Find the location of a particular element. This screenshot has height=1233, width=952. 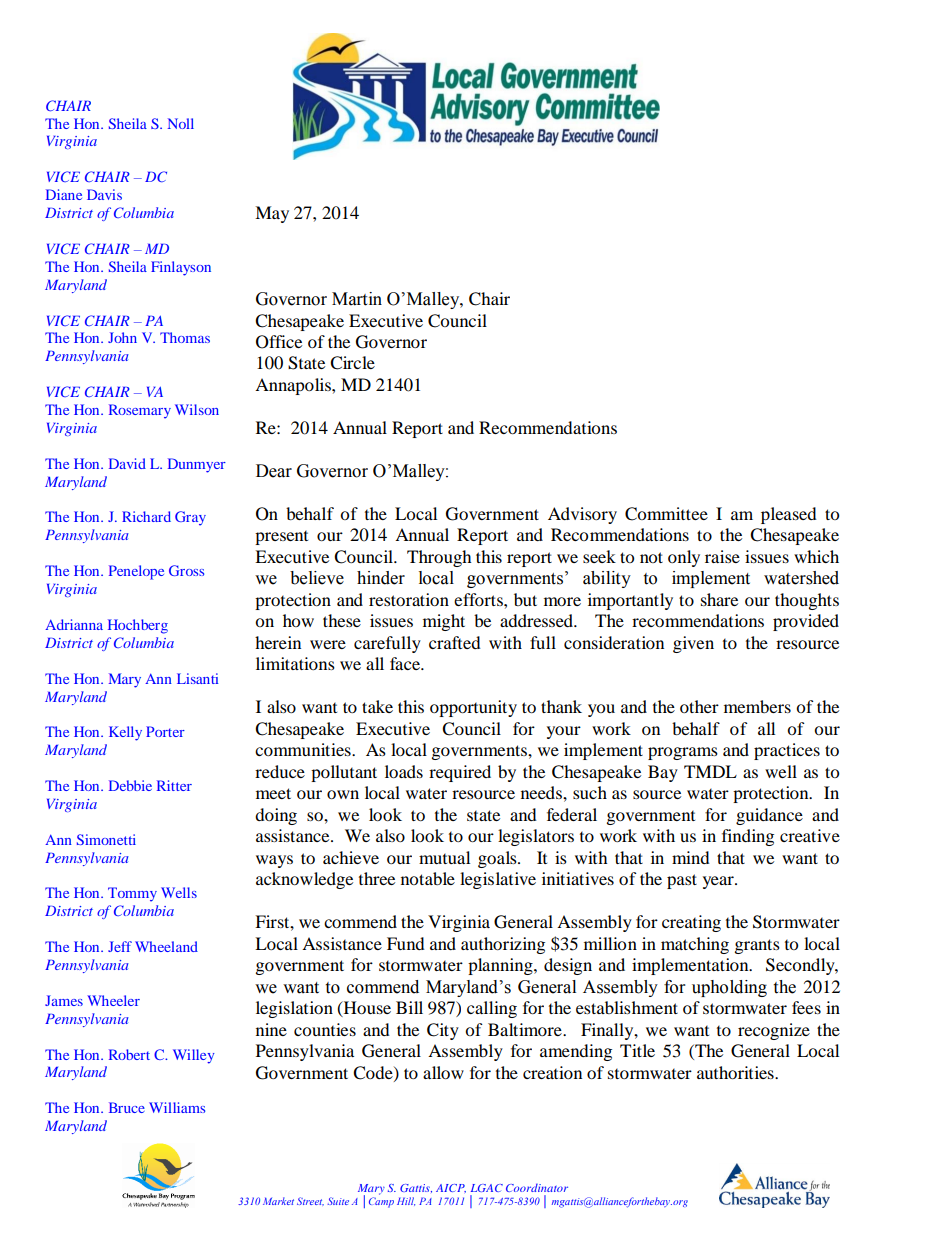

Martin is located at coordinates (357, 299).
